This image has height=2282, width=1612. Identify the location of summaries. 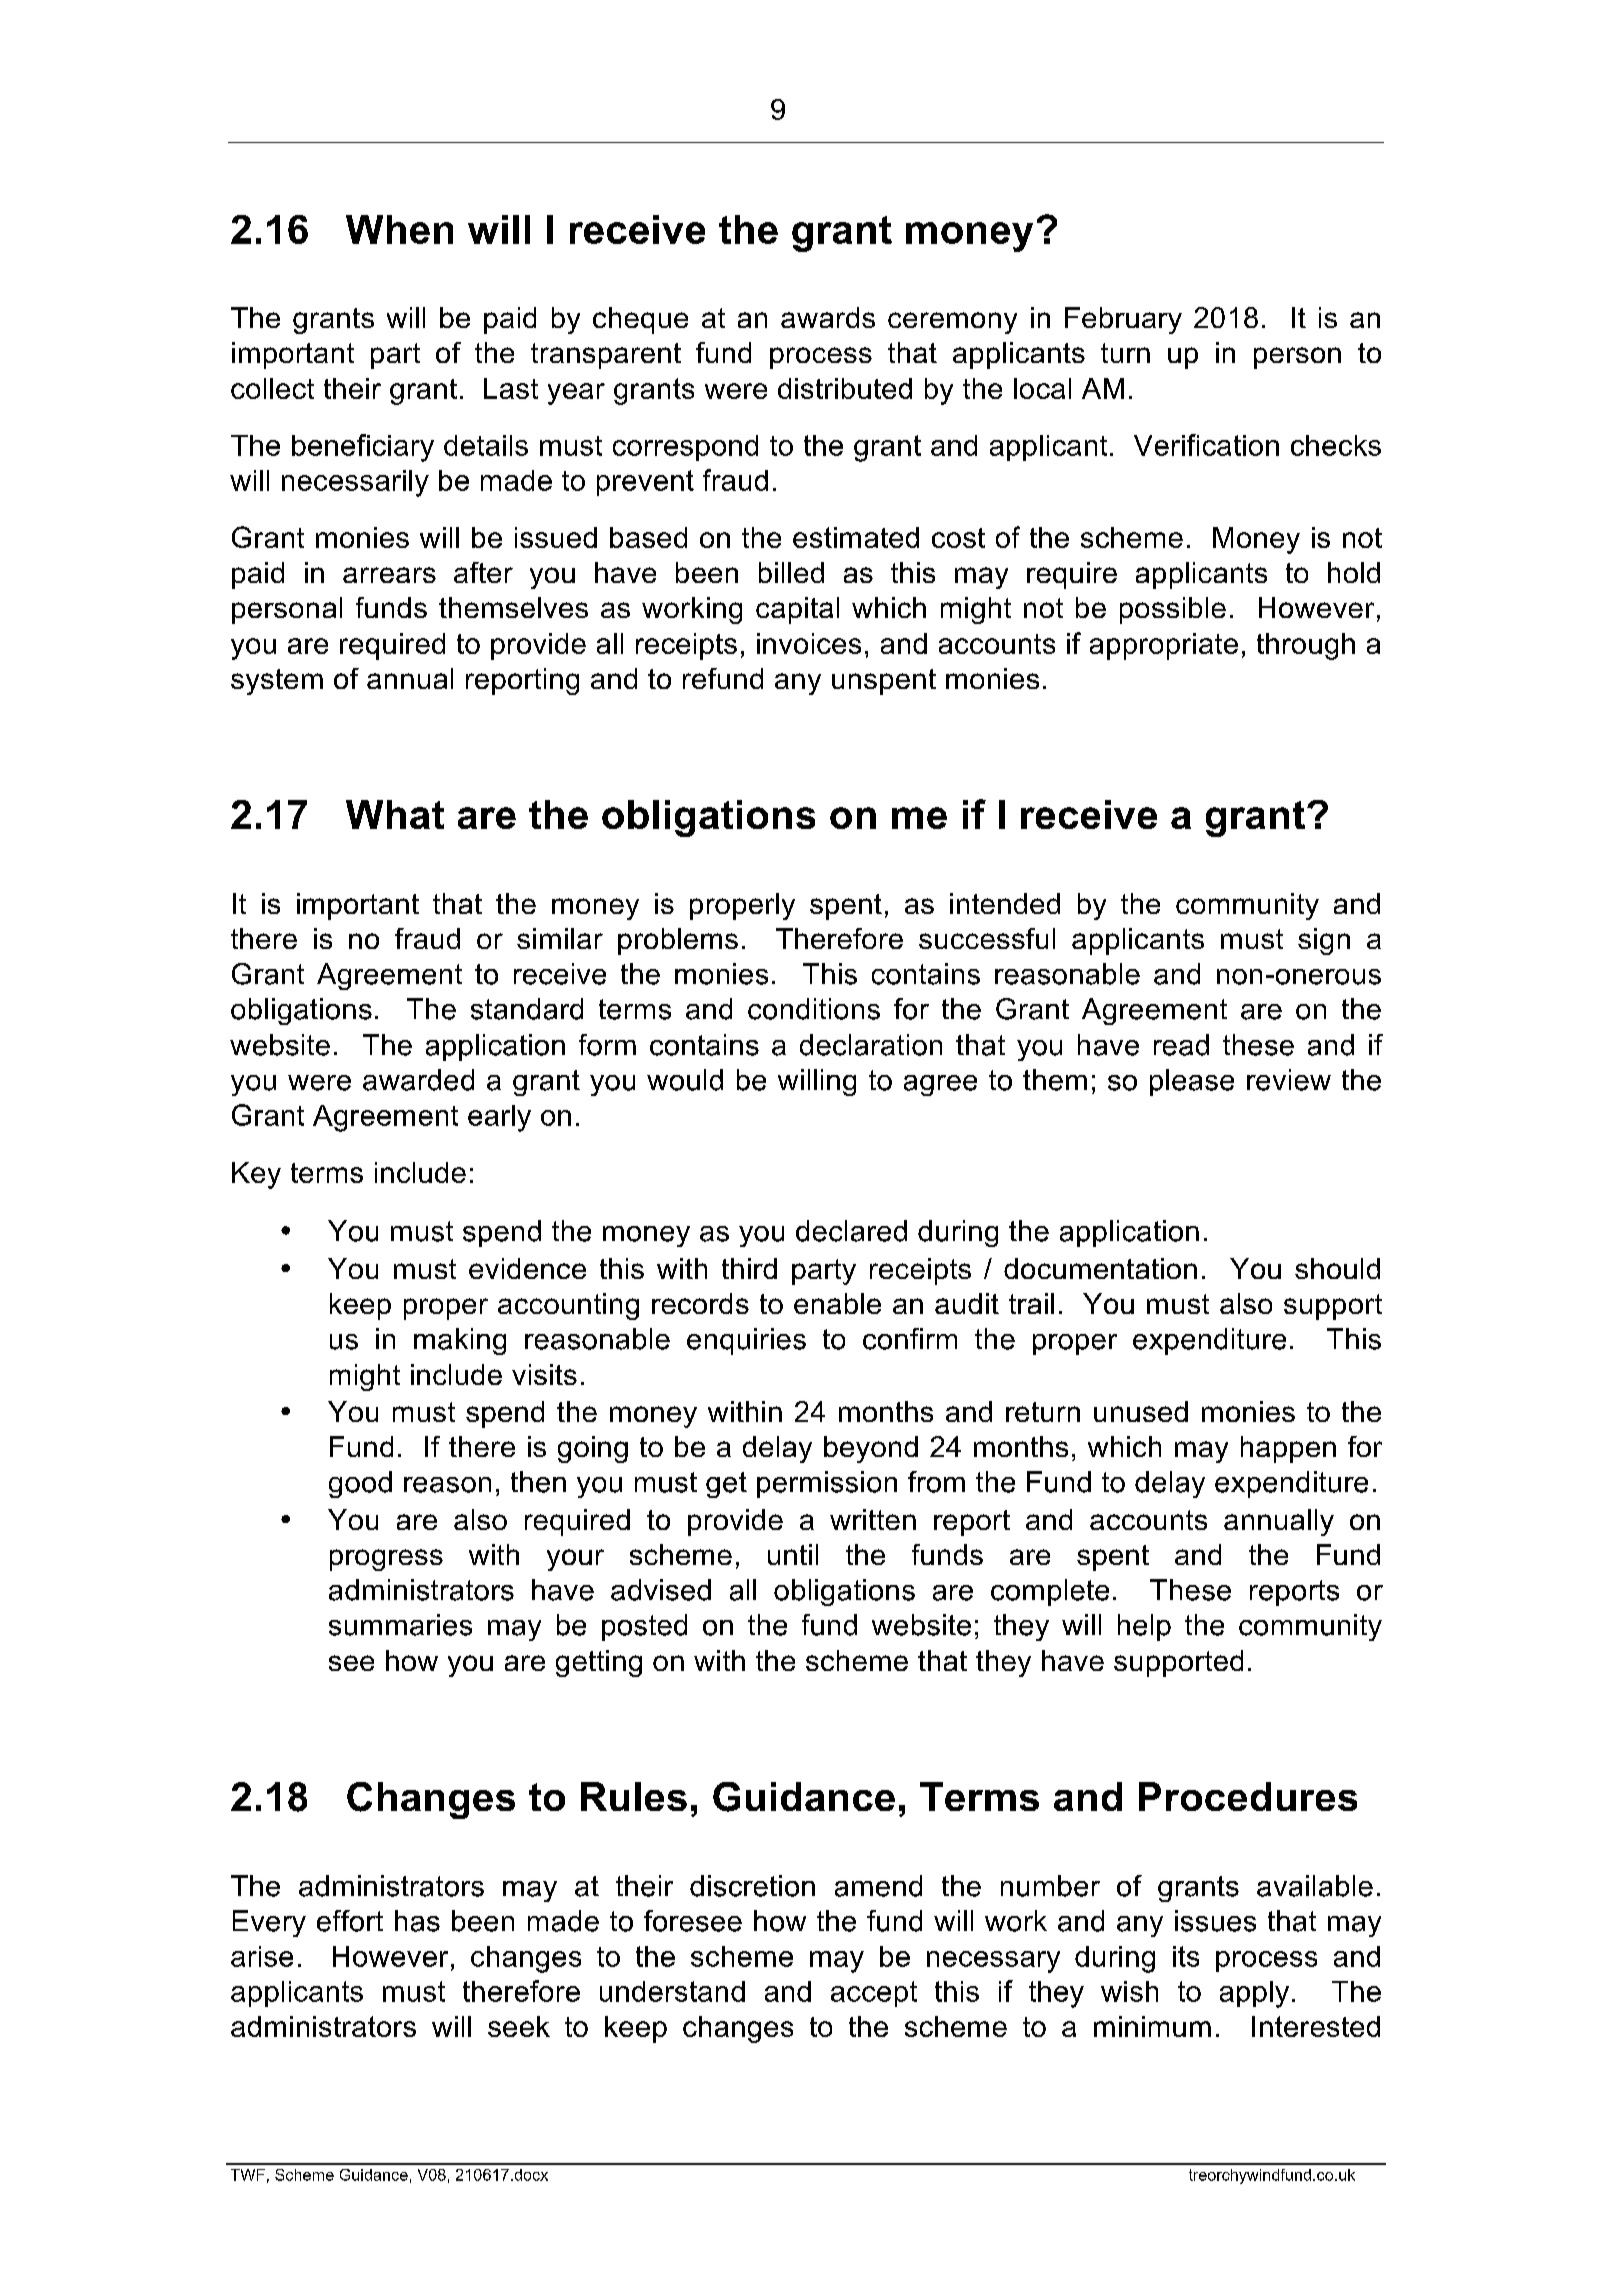
(400, 1625).
